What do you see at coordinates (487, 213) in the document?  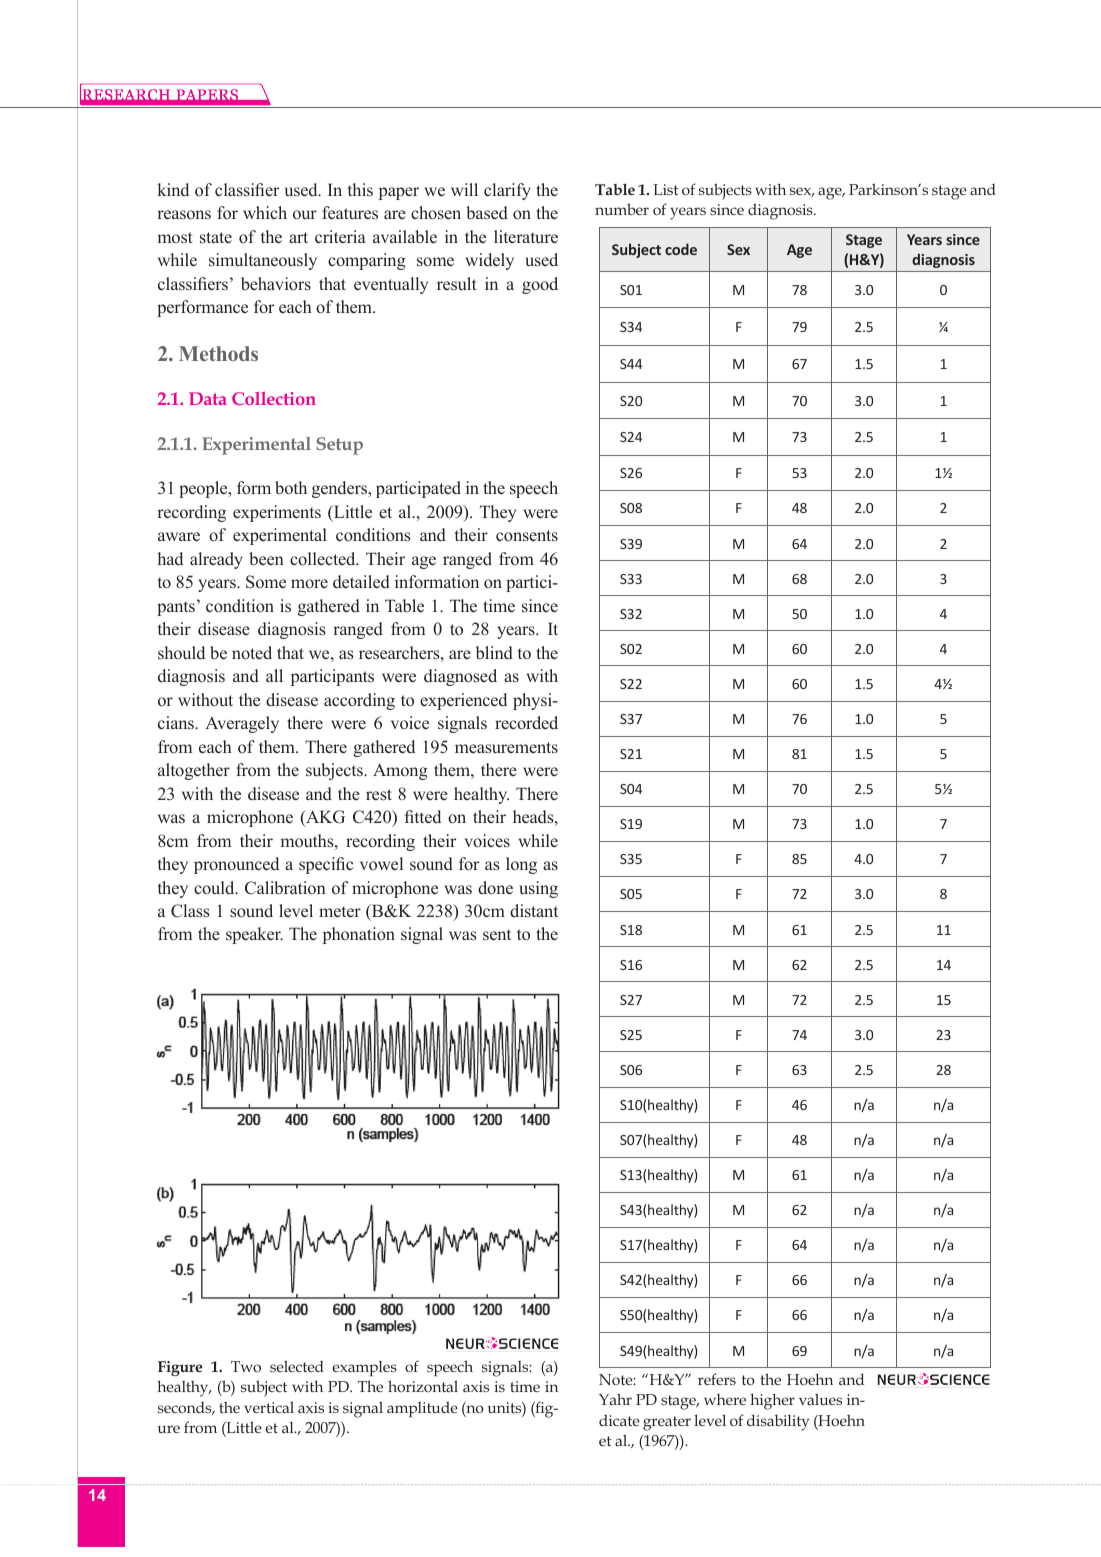 I see `based` at bounding box center [487, 213].
